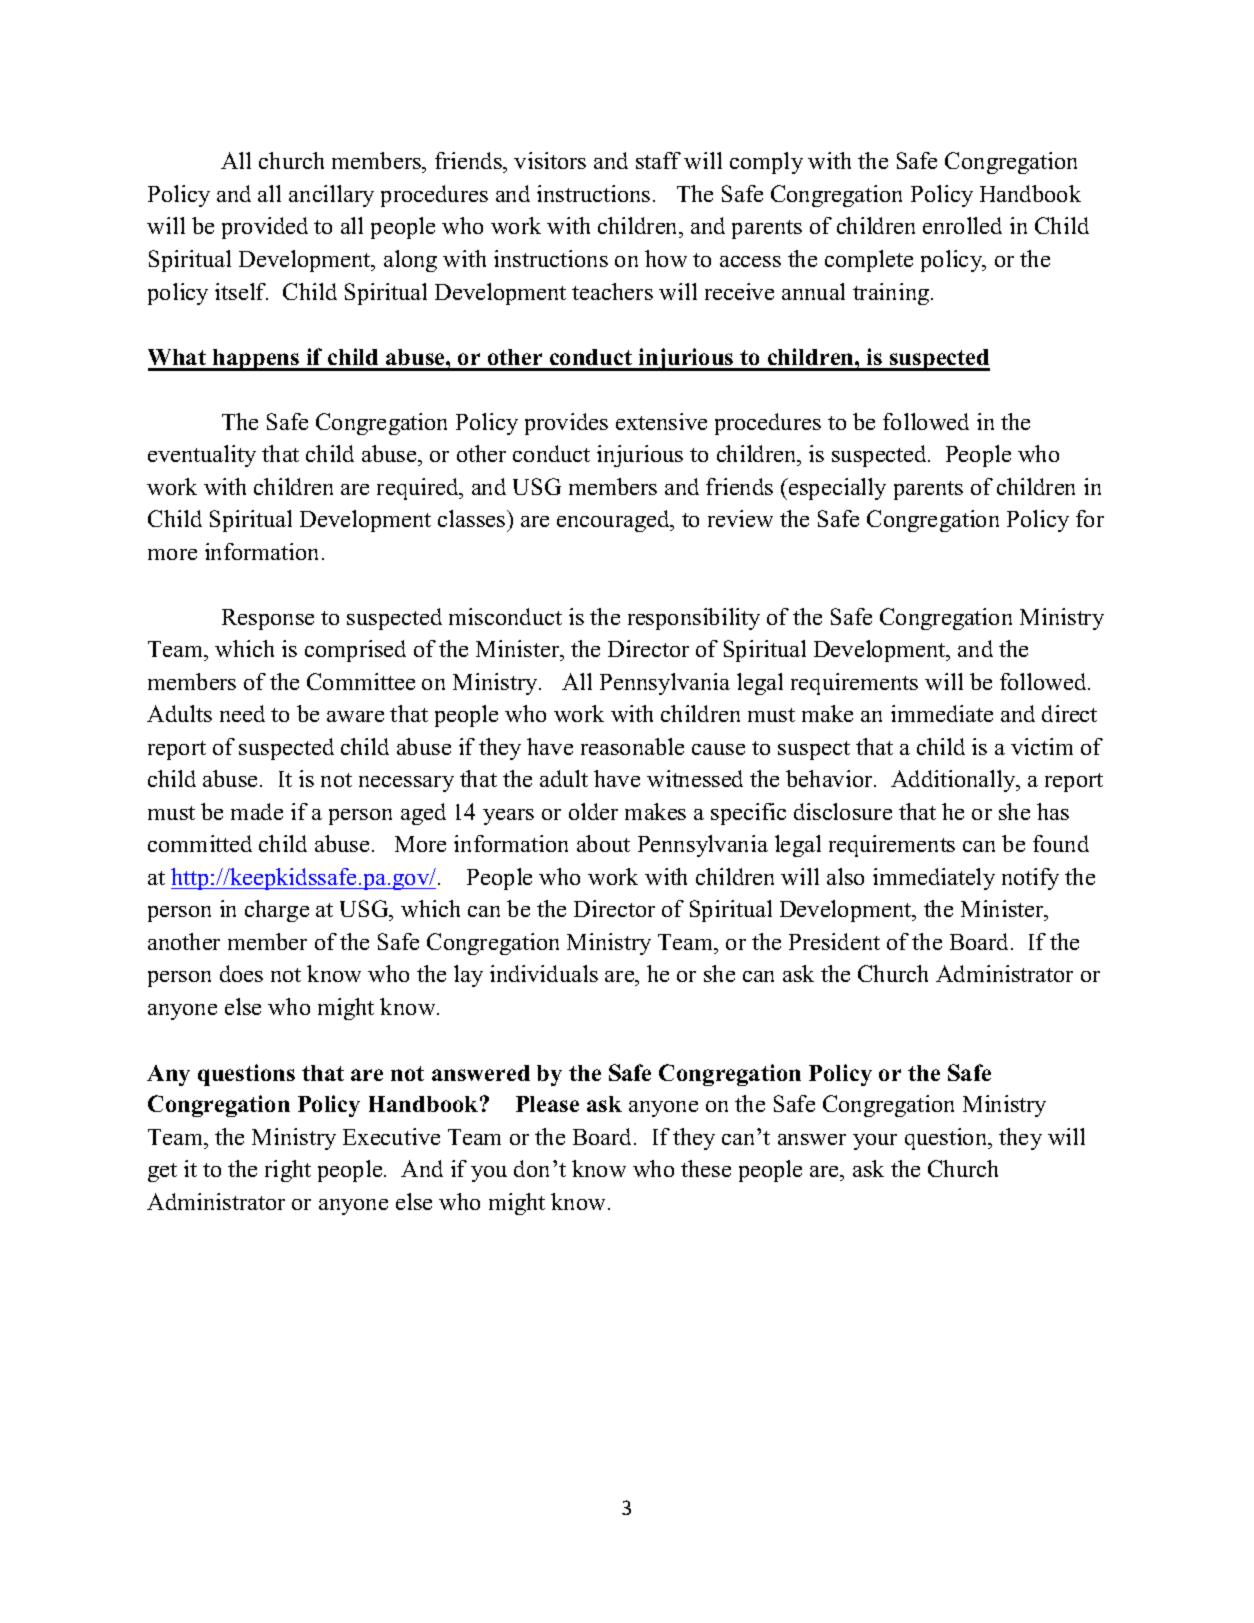  What do you see at coordinates (962, 225) in the screenshot?
I see `enrolled` at bounding box center [962, 225].
